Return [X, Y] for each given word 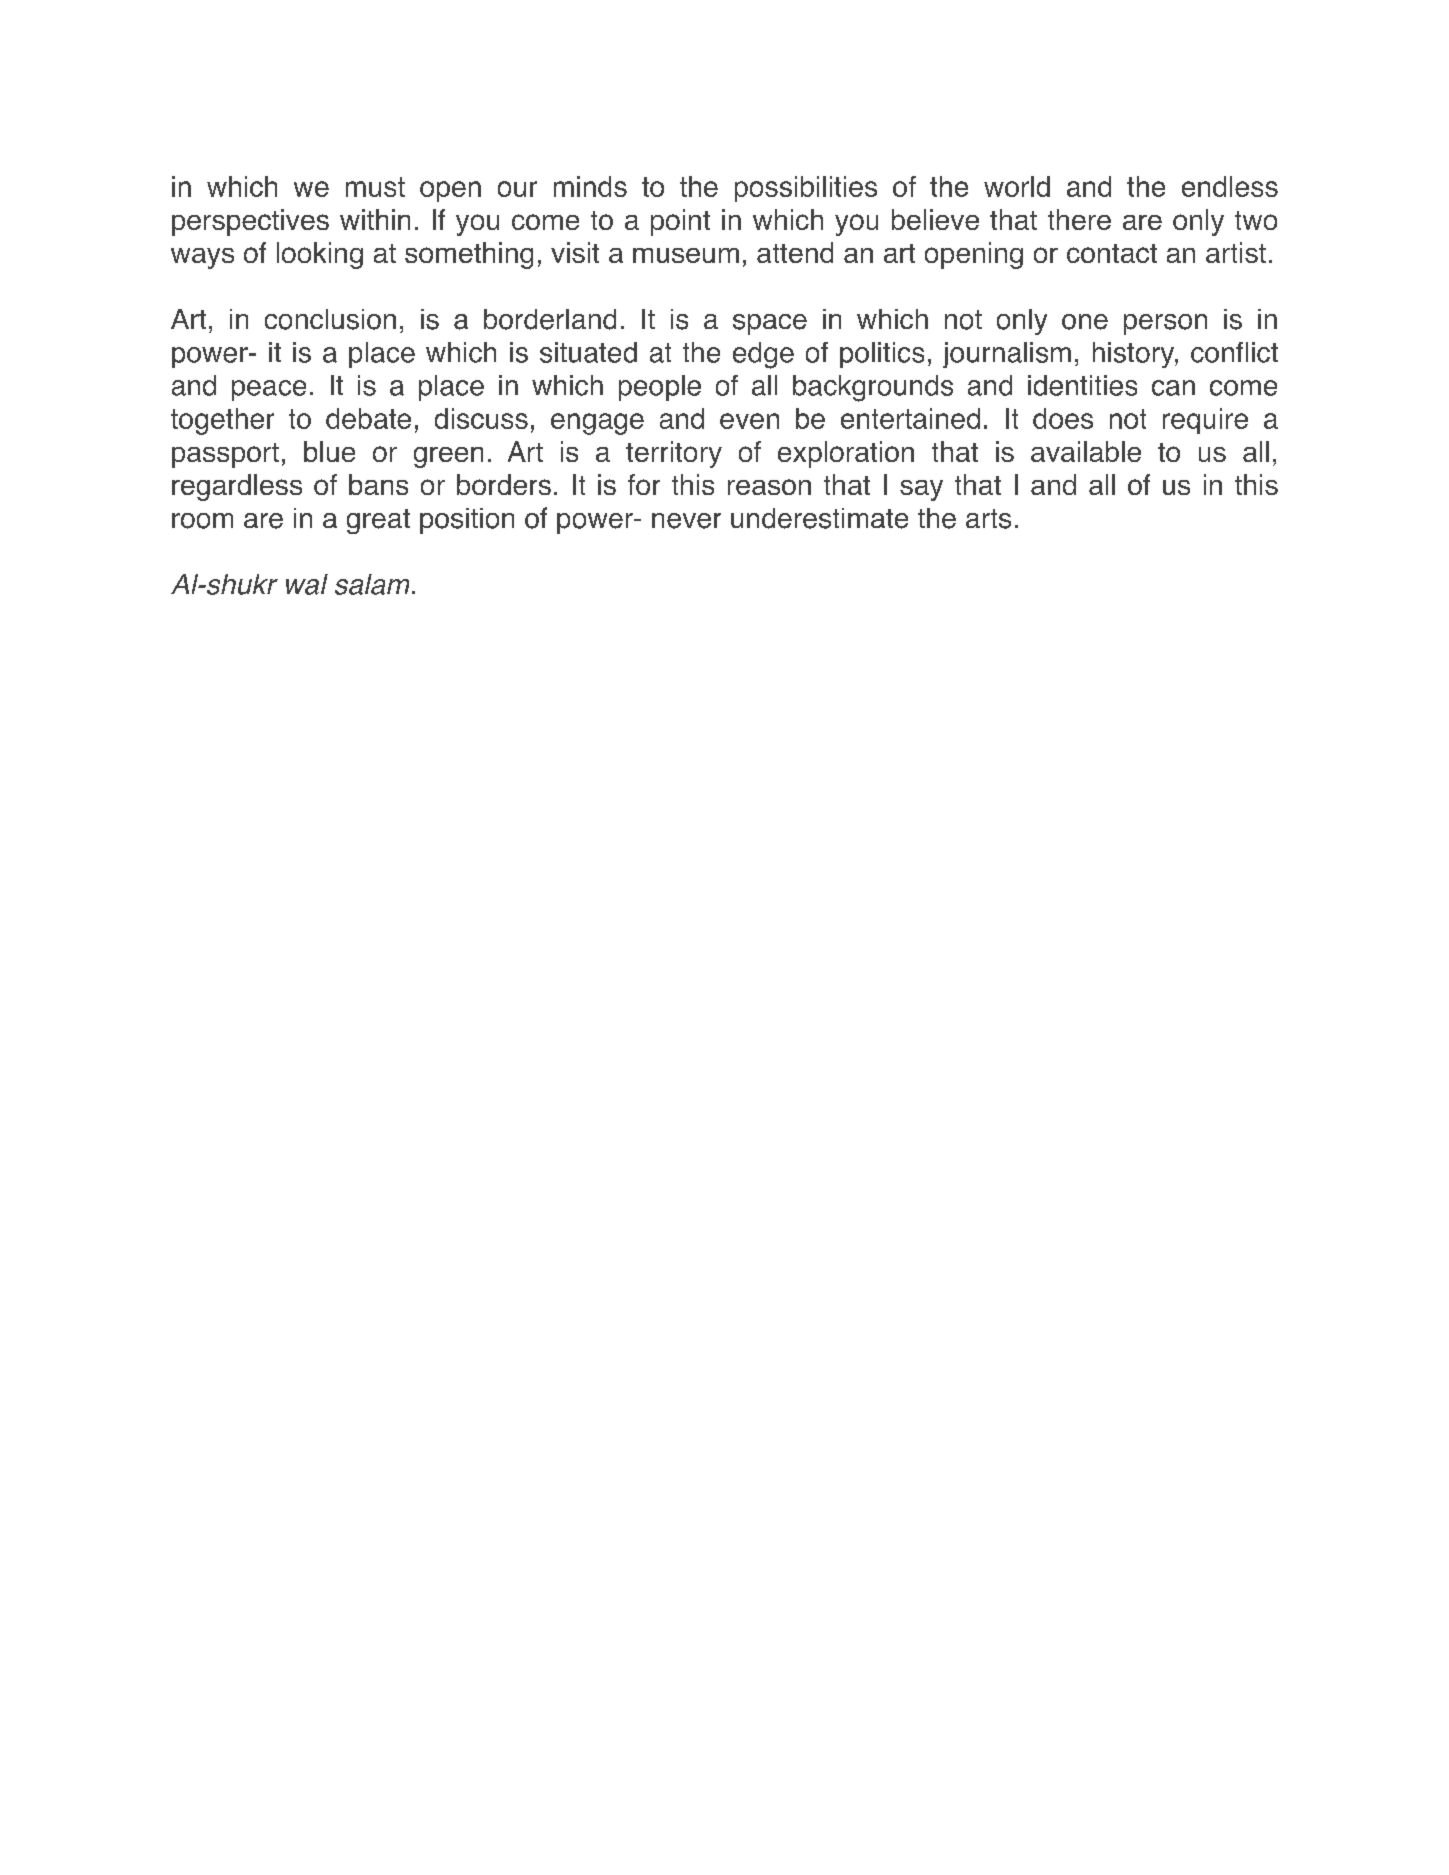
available [1086, 451]
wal [307, 584]
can [1173, 388]
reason [769, 487]
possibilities [806, 189]
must [375, 187]
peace [269, 390]
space [770, 324]
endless [1230, 186]
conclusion [330, 319]
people [660, 388]
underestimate [819, 518]
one [1085, 322]
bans [378, 484]
